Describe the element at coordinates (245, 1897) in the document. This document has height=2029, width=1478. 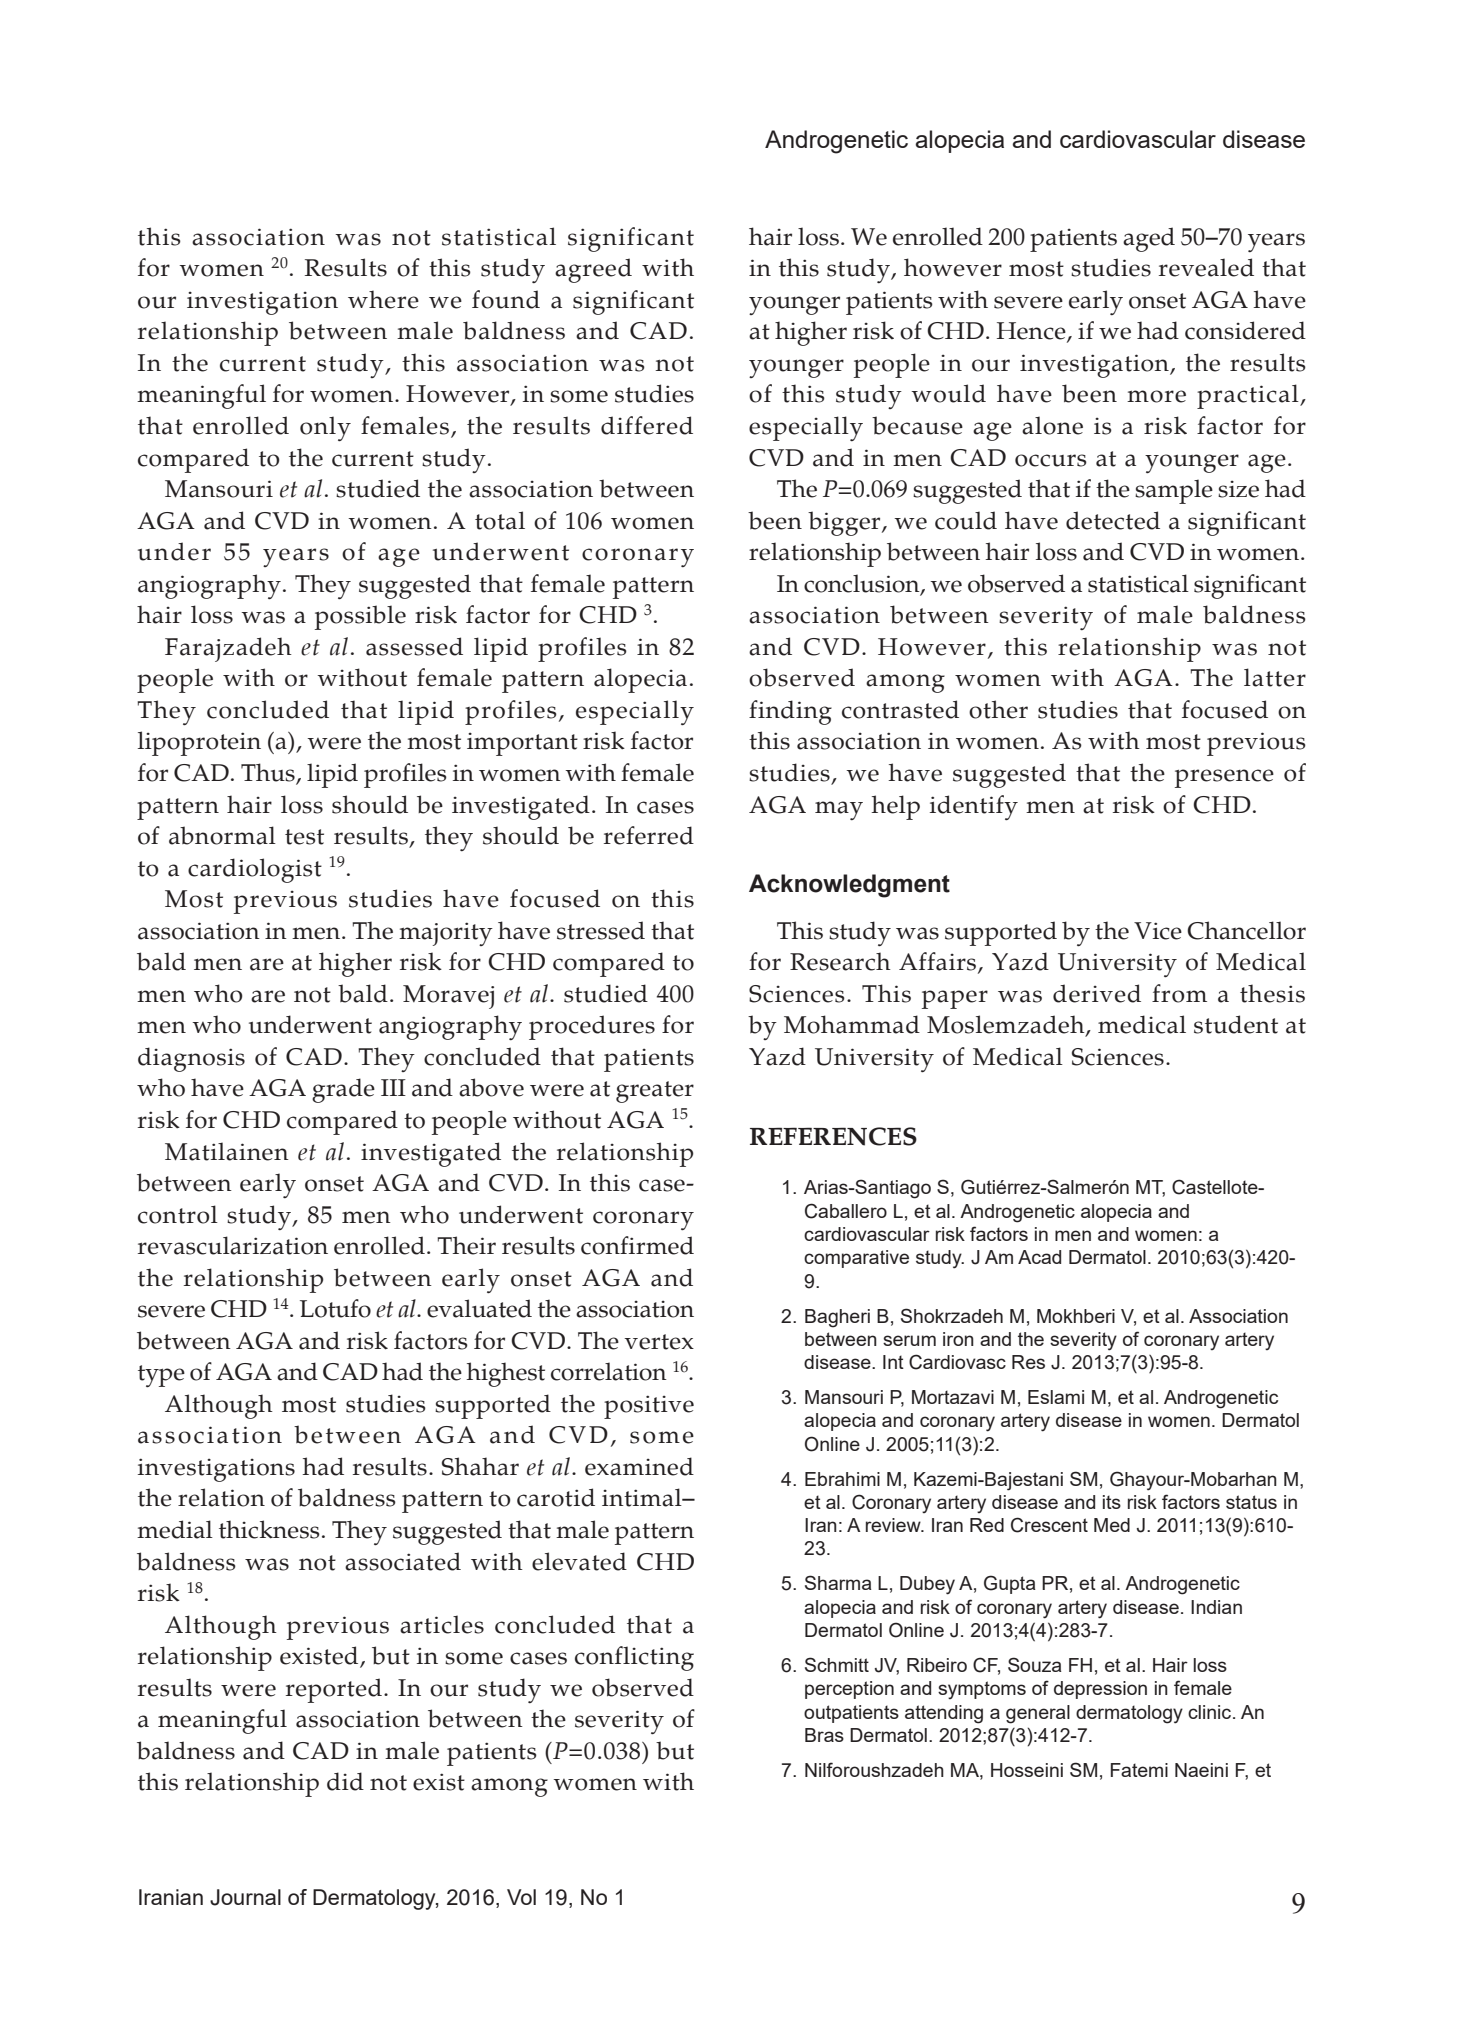
I see `Journal` at that location.
